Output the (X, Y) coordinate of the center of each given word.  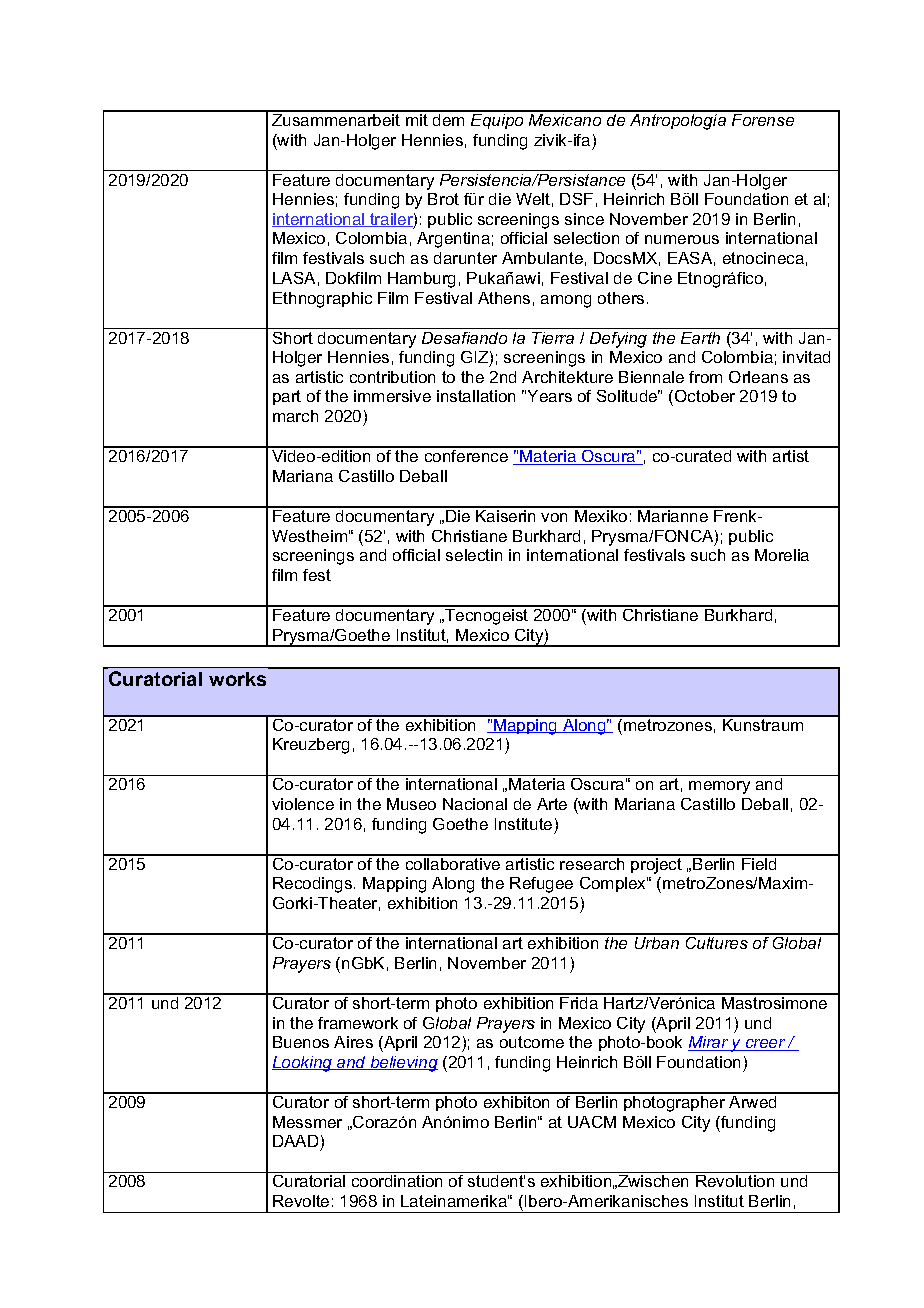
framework (358, 1023)
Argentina (453, 240)
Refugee (541, 885)
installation (476, 396)
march (295, 416)
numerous (682, 239)
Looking (303, 1064)
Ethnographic (322, 300)
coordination (397, 1181)
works (237, 679)
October (705, 396)
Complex (614, 884)
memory (719, 787)
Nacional (475, 804)
